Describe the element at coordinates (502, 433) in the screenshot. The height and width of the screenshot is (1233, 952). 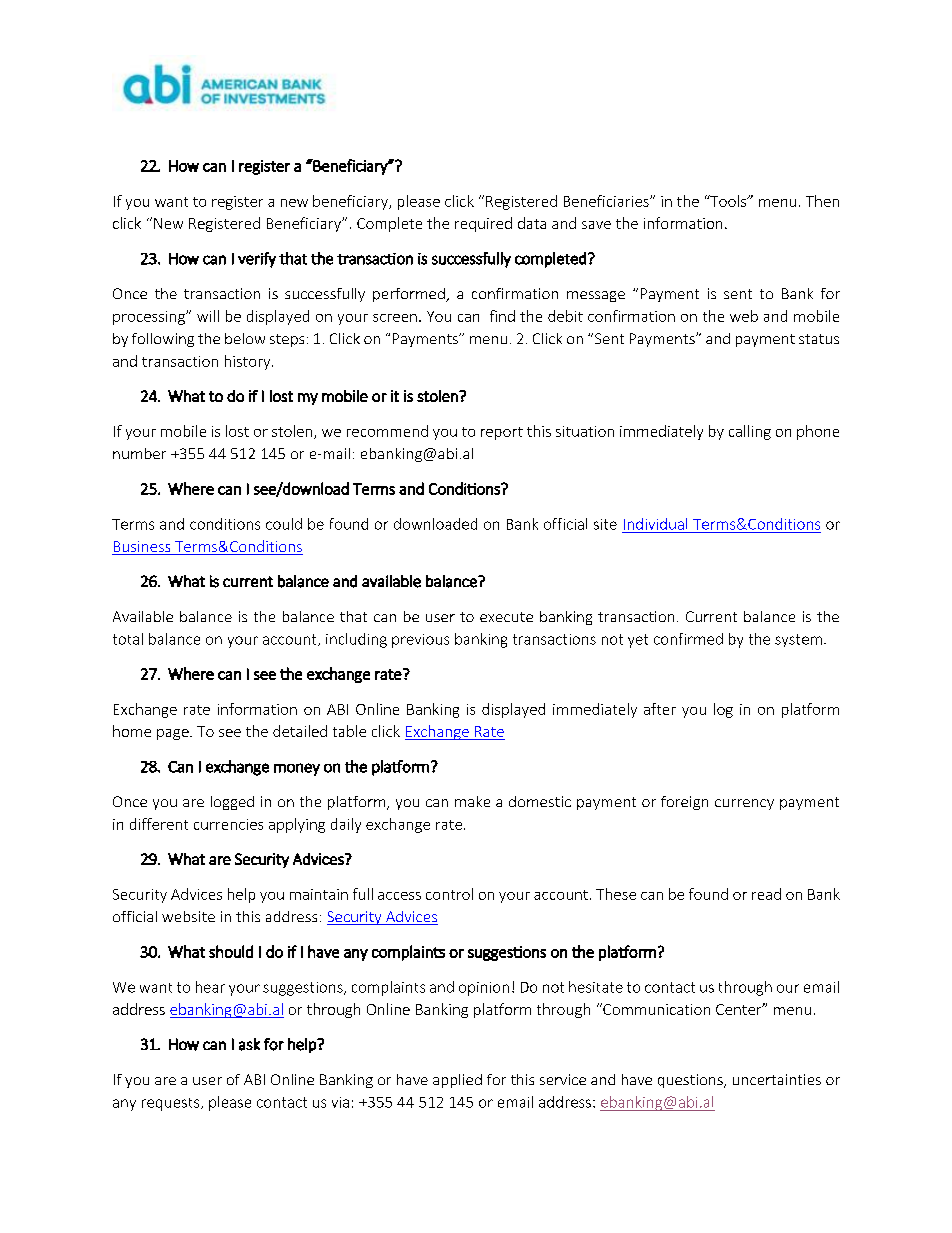
I see `report` at that location.
